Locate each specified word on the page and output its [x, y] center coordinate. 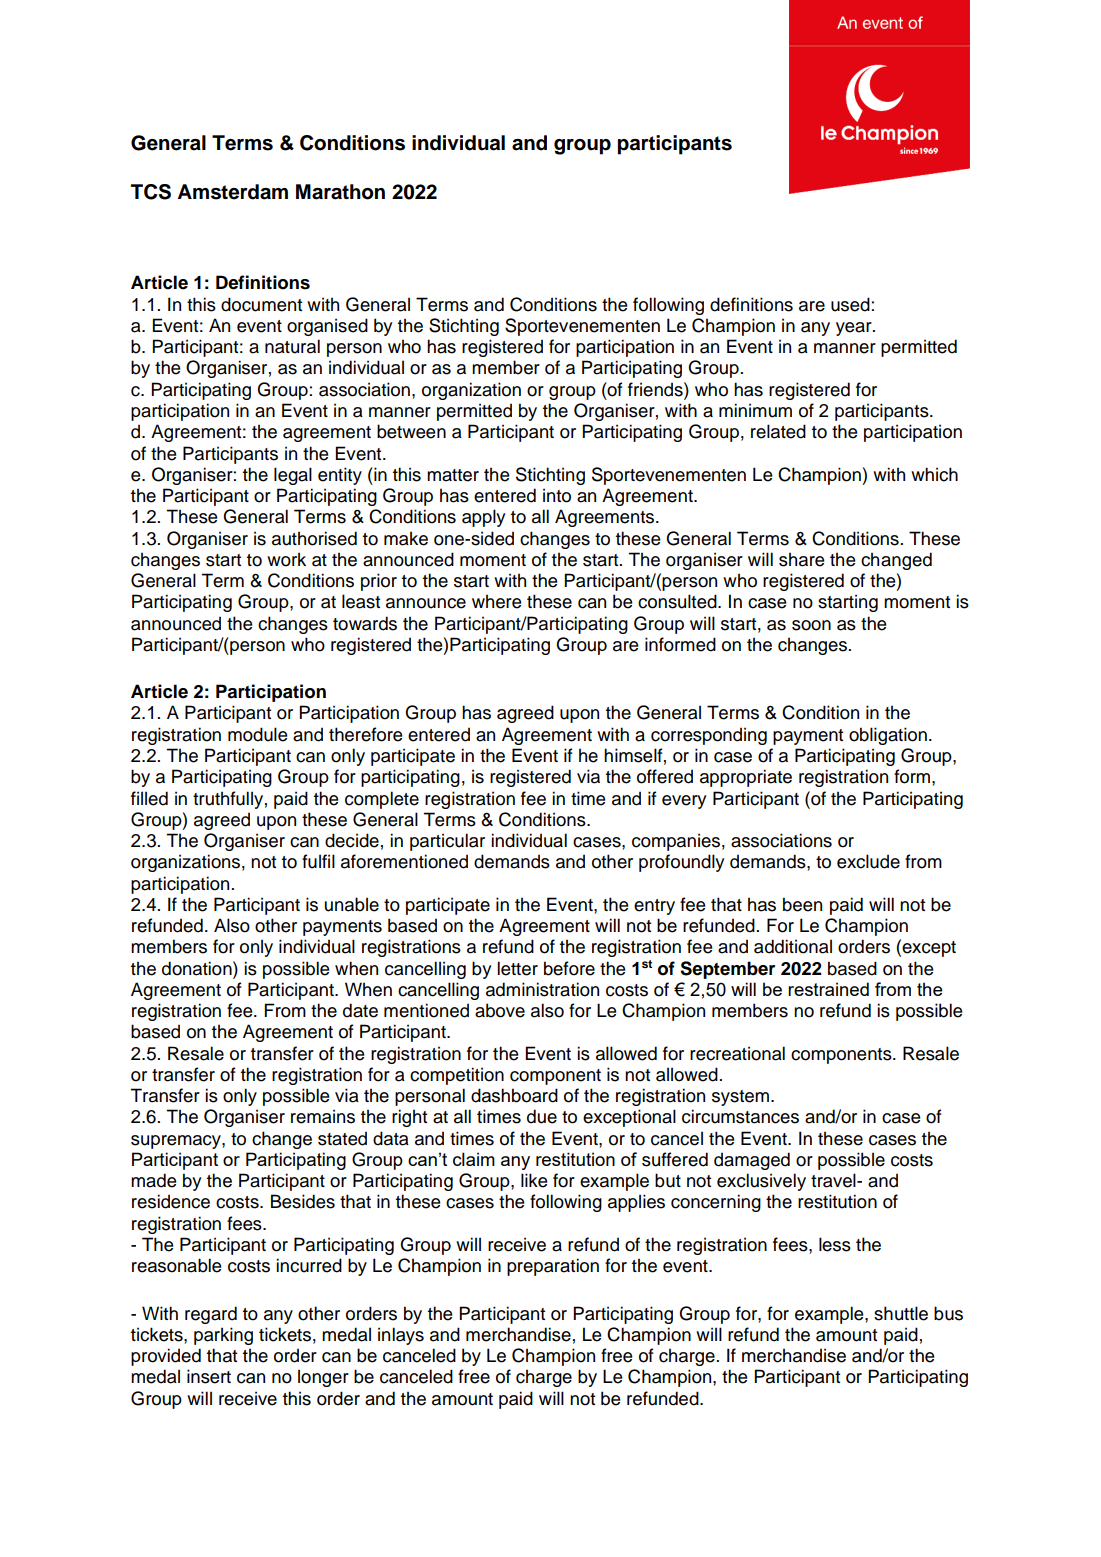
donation [198, 968]
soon [811, 625]
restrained [828, 989]
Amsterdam [232, 192]
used [850, 304]
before [569, 968]
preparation [553, 1267]
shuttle [901, 1313]
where [497, 601]
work [286, 559]
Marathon [340, 192]
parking [223, 1336]
